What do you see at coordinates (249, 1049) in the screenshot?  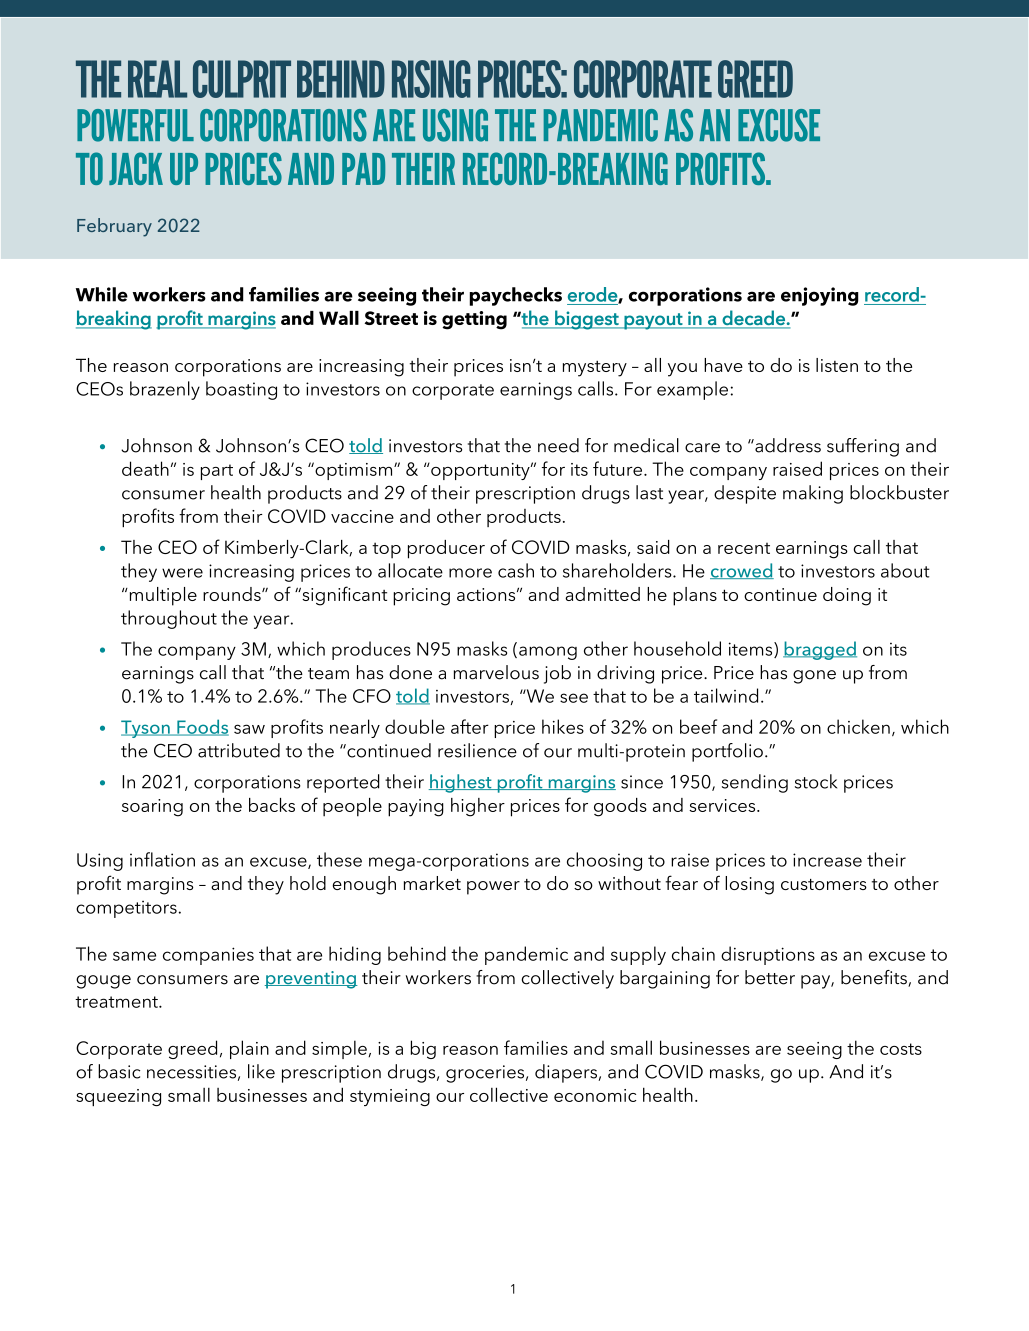 I see `plain` at bounding box center [249, 1049].
